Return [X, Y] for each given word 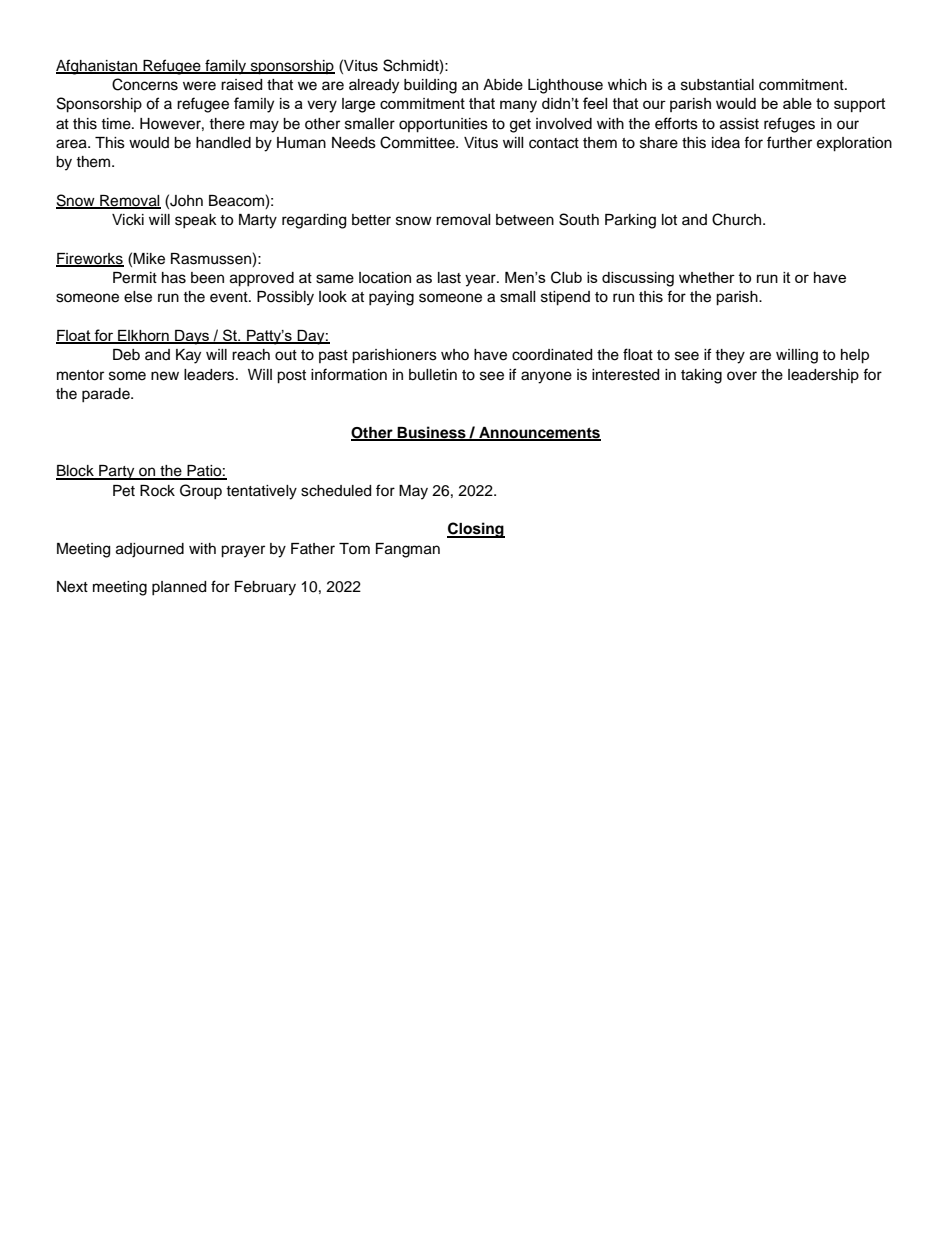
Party [117, 472]
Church [738, 219]
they [730, 356]
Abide [503, 85]
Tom [354, 548]
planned [179, 588]
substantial [717, 85]
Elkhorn [143, 337]
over [742, 376]
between [525, 220]
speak [196, 221]
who [455, 354]
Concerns [145, 84]
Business [432, 433]
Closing [476, 530]
